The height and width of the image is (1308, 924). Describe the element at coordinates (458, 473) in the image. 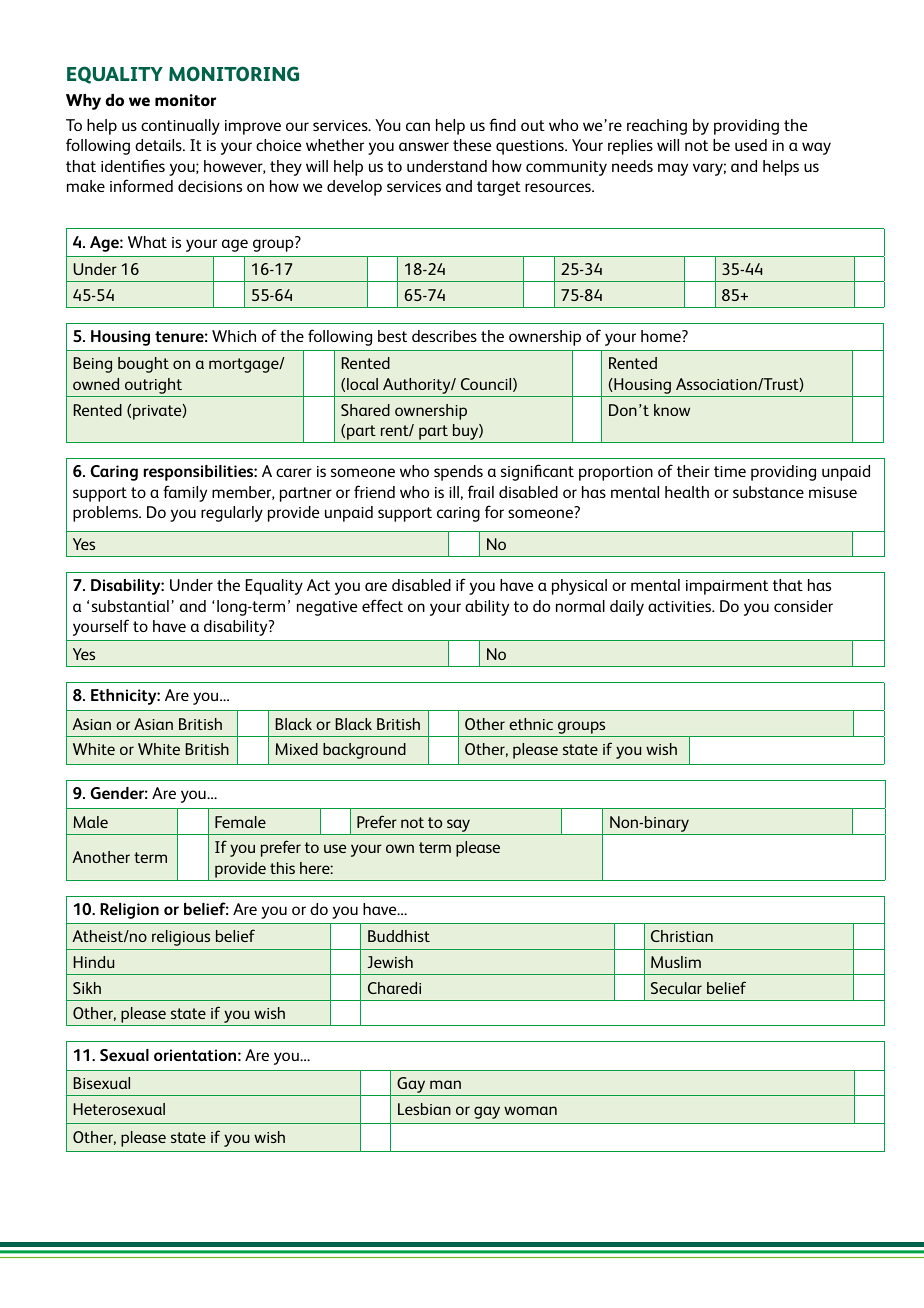

I see `spends` at that location.
